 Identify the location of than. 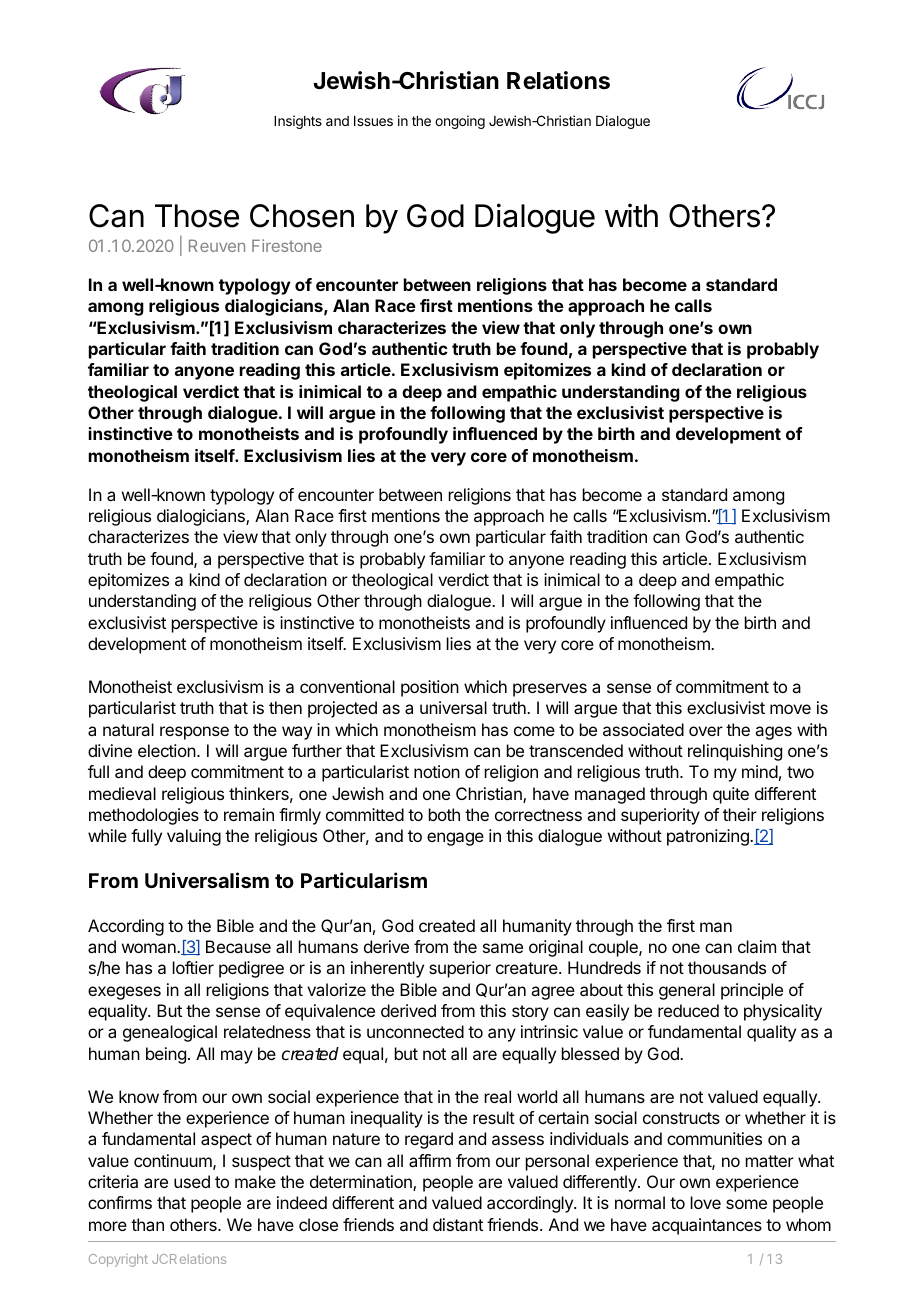
(147, 1224).
